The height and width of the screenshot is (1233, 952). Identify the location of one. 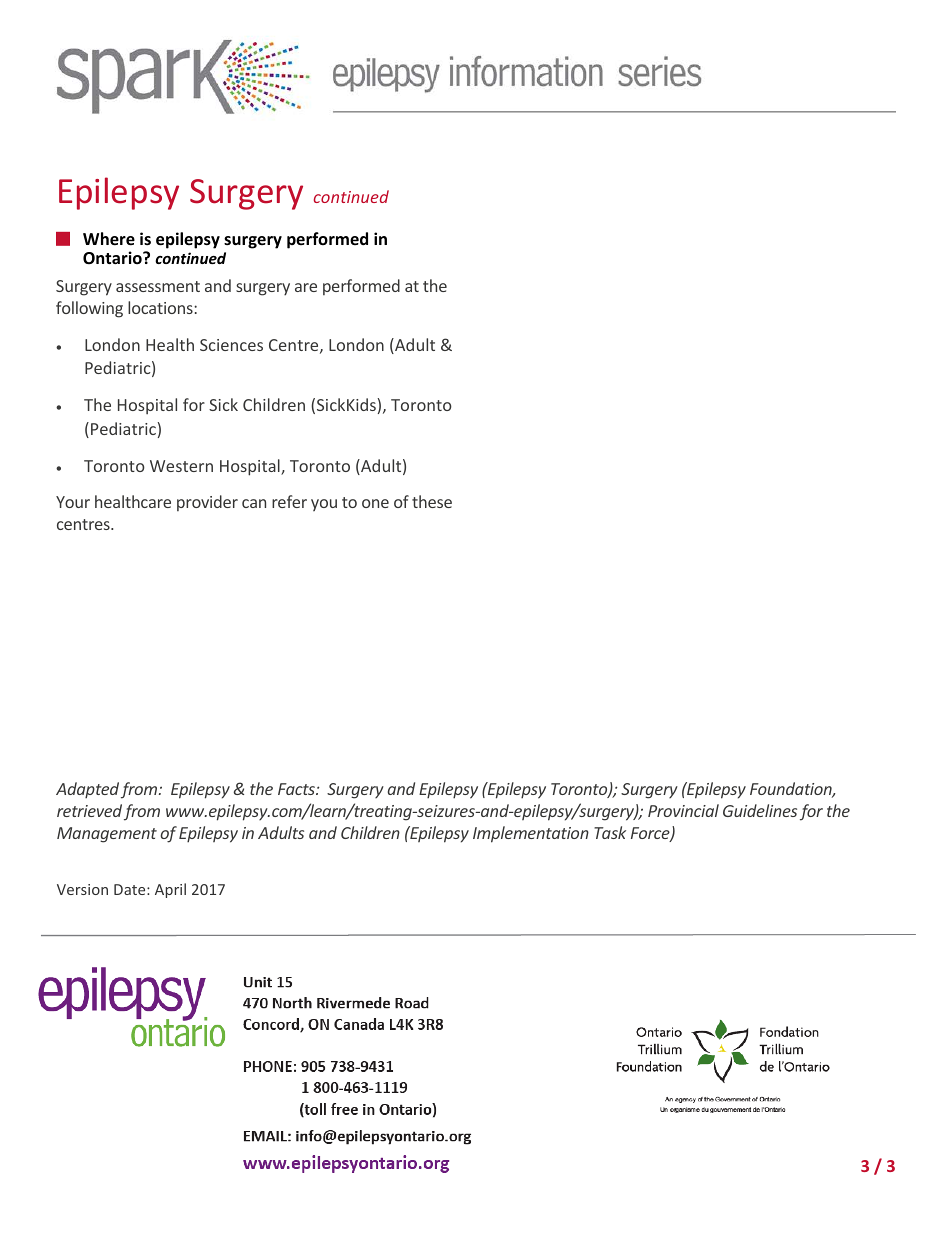
(375, 503).
